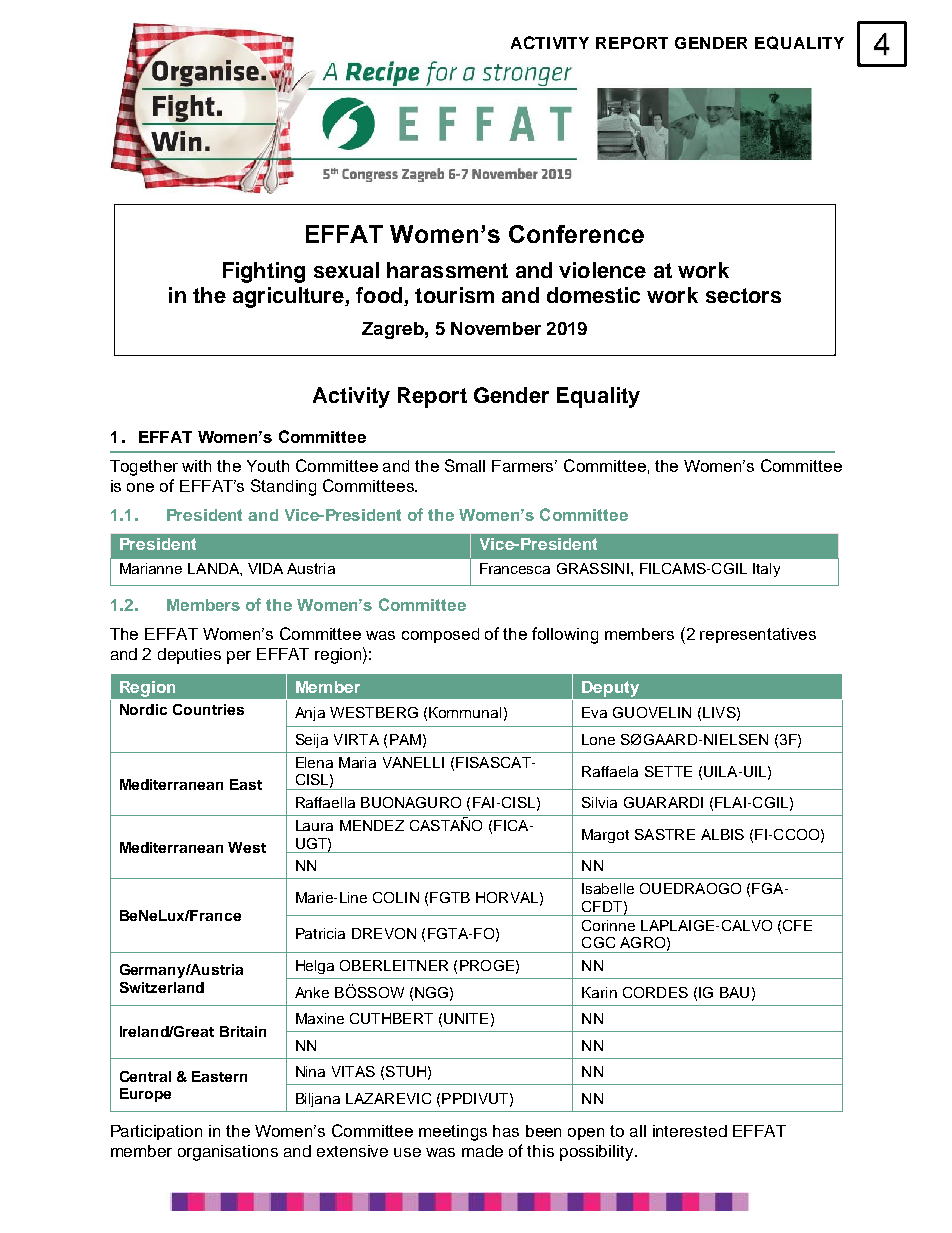 This image has height=1233, width=952. What do you see at coordinates (599, 802) in the image?
I see `Silvia` at bounding box center [599, 802].
